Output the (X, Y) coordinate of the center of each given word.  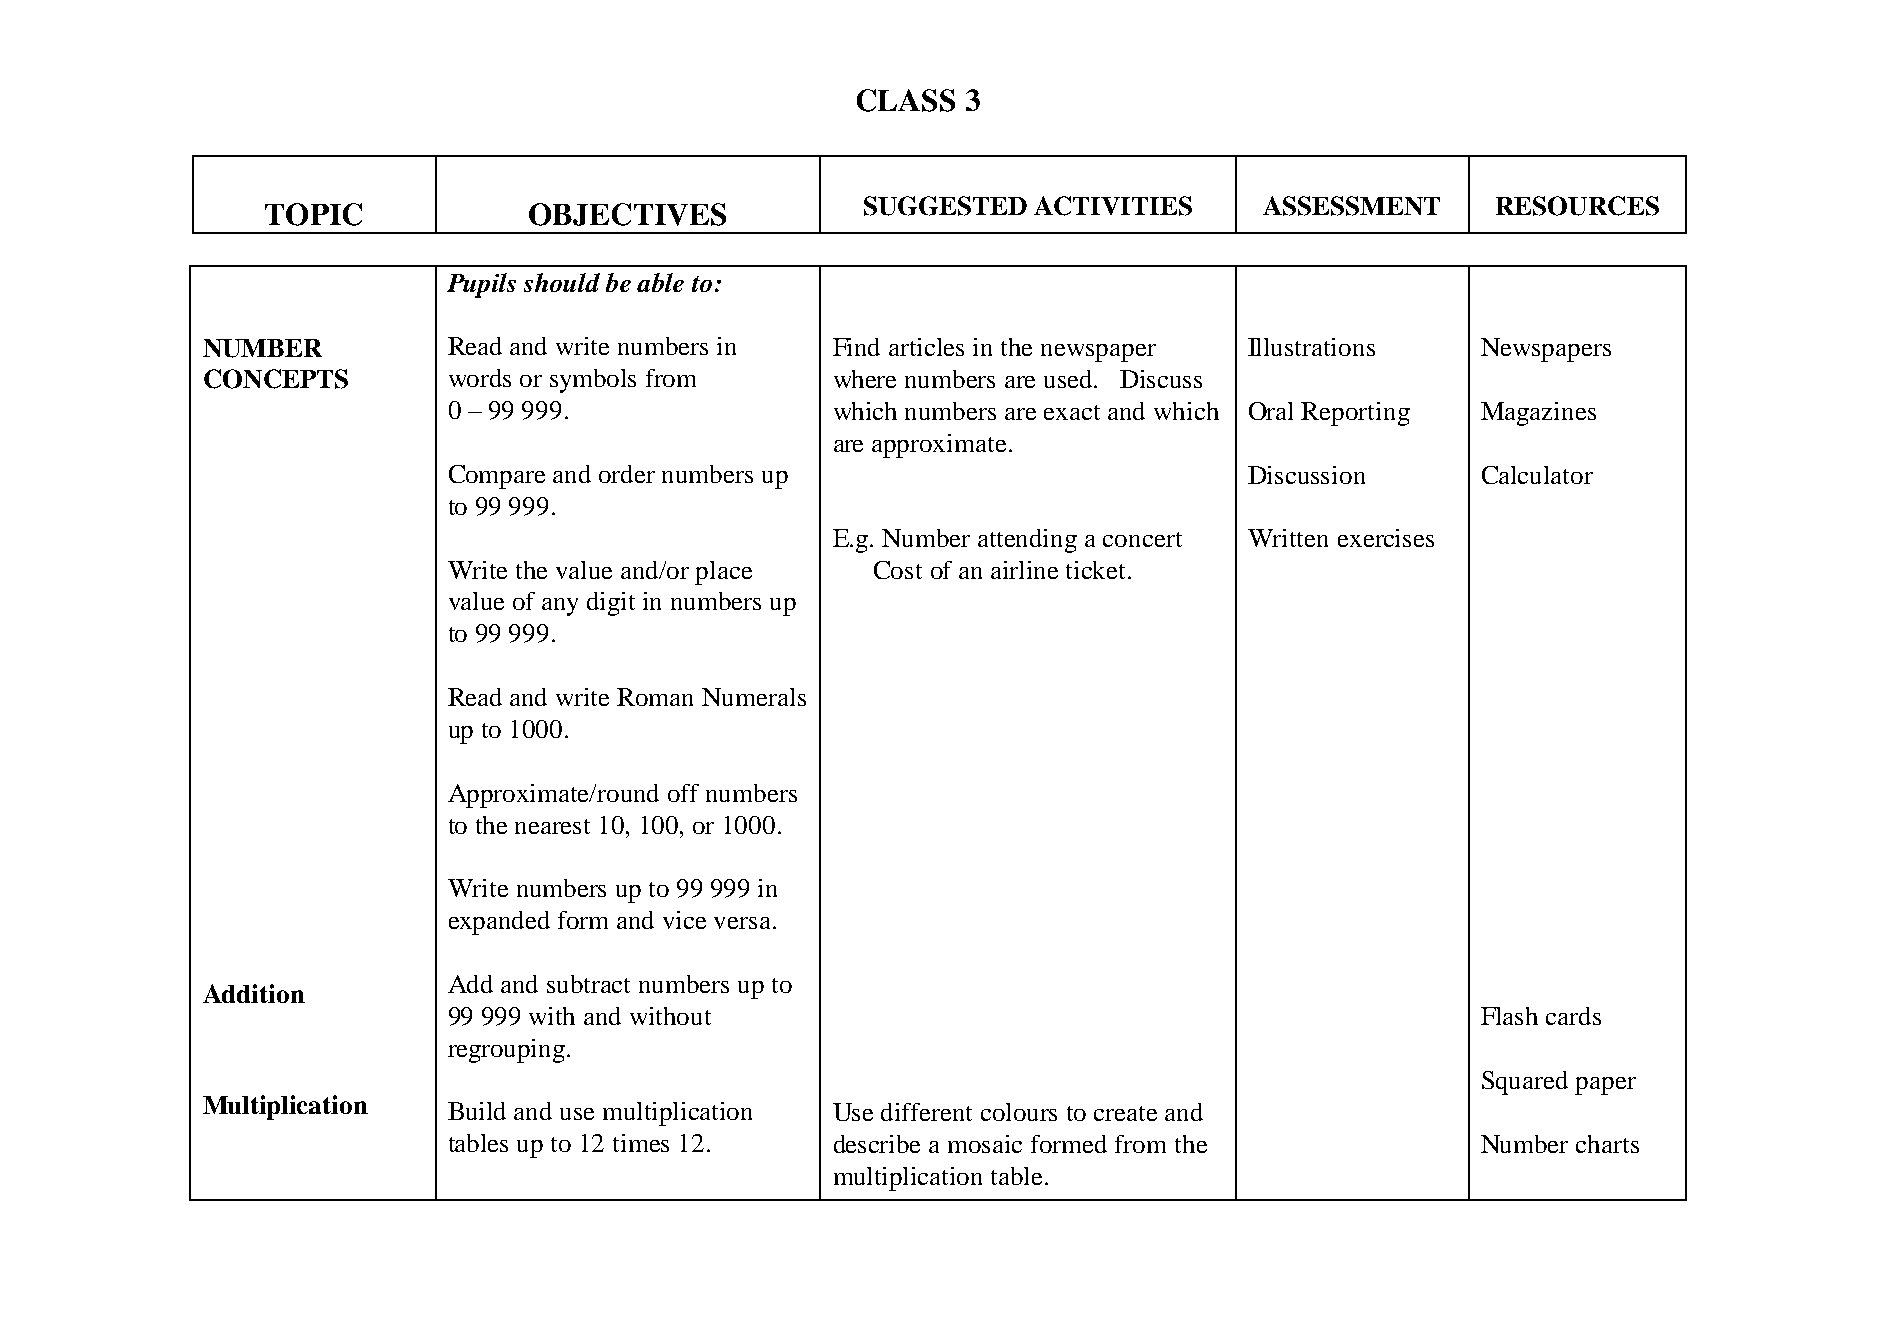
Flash (1509, 1016)
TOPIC (313, 214)
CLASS (906, 100)
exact (1072, 412)
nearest (552, 826)
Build (477, 1111)
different (926, 1112)
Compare (497, 477)
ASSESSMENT (1351, 206)
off (683, 793)
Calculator (1537, 475)
